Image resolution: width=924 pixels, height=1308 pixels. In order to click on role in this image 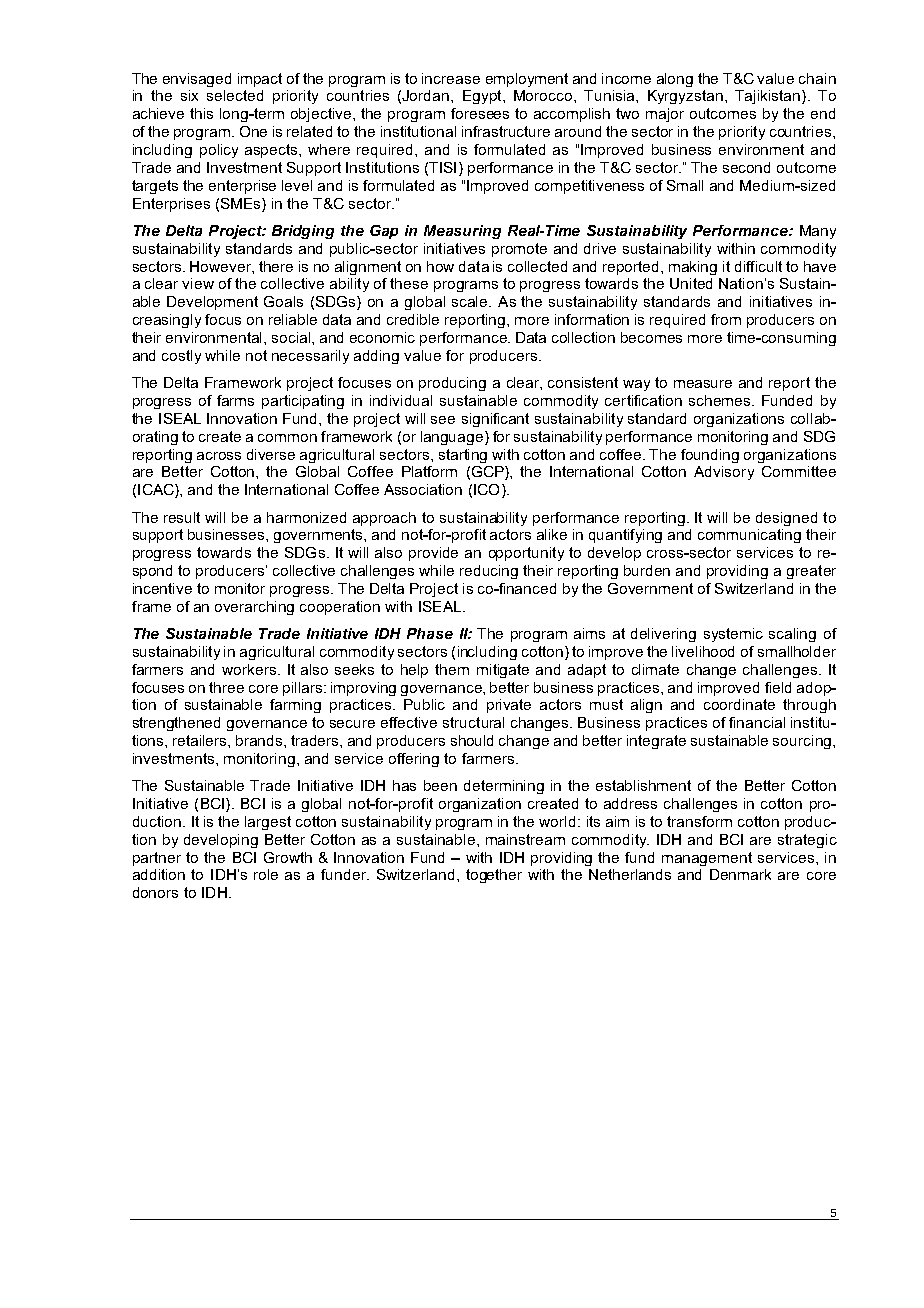, I will do `click(266, 874)`.
